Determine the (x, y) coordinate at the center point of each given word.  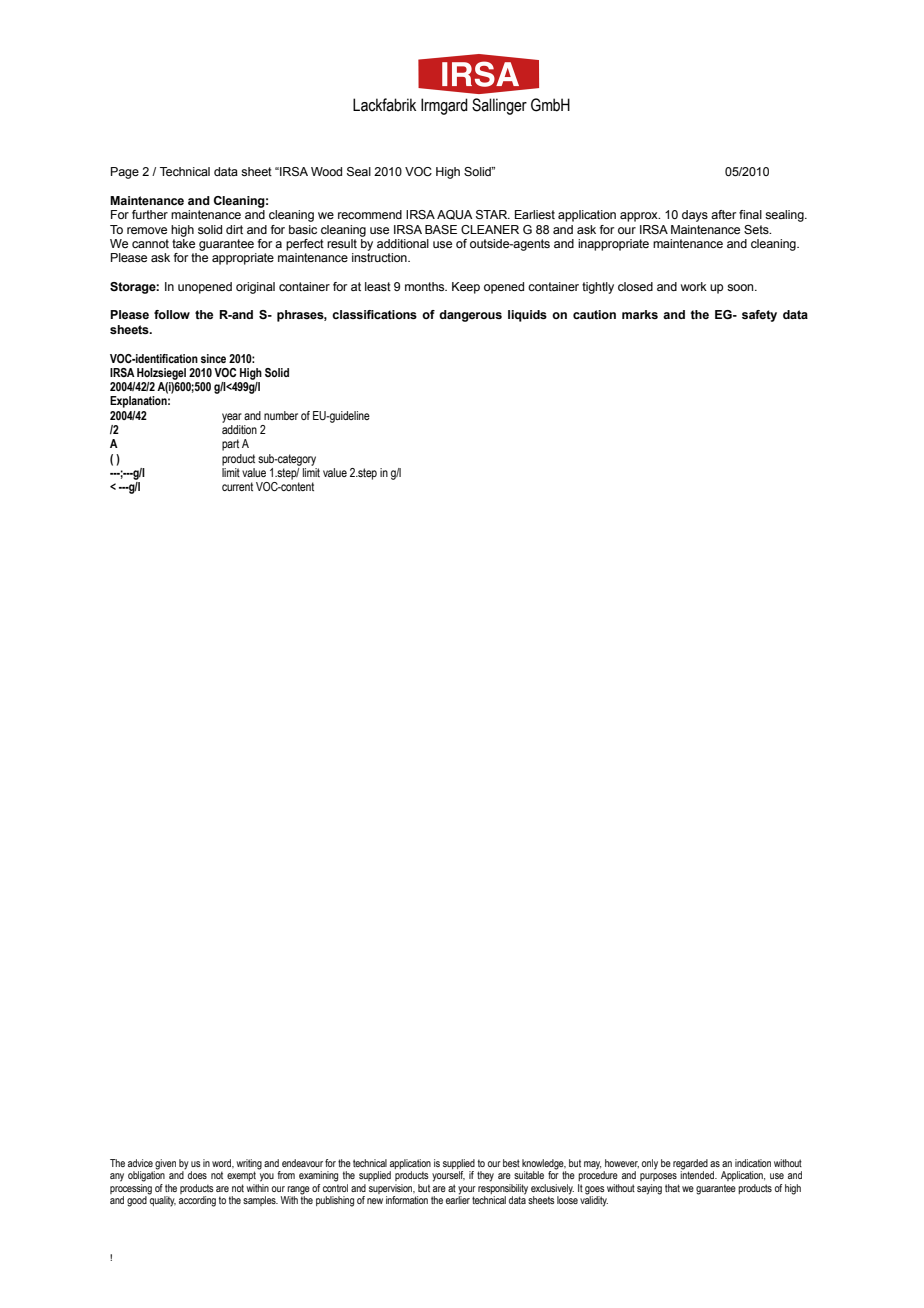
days (695, 216)
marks (640, 314)
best (511, 1163)
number (281, 415)
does (197, 1175)
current (237, 486)
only (650, 1164)
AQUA (455, 215)
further (150, 214)
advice (140, 1163)
